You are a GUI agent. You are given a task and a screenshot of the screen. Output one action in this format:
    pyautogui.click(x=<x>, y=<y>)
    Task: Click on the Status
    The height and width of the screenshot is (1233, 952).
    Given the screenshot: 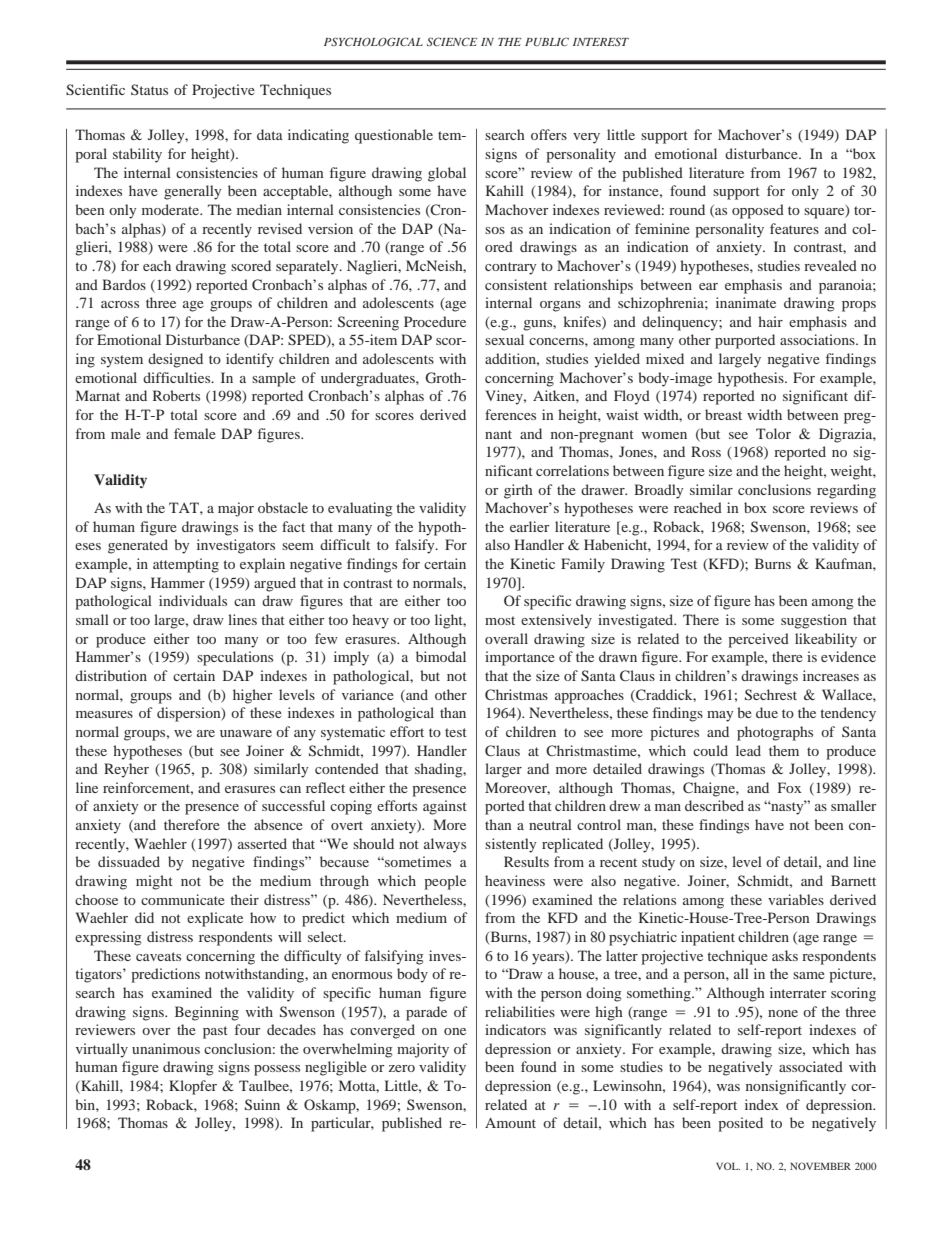 What is the action you would take?
    pyautogui.click(x=149, y=89)
